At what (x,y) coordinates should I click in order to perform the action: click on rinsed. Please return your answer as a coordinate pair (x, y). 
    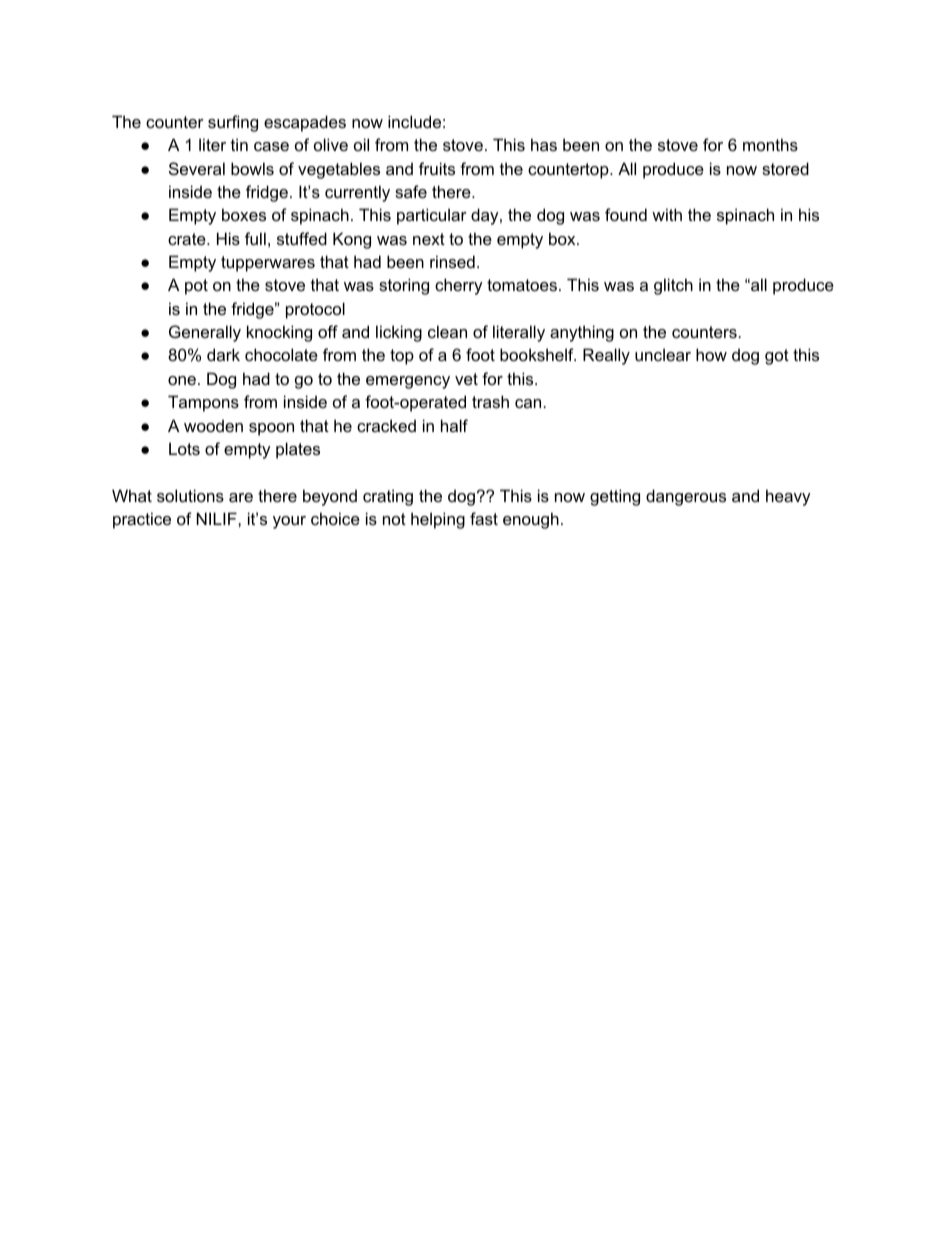
    Looking at the image, I should click on (452, 261).
